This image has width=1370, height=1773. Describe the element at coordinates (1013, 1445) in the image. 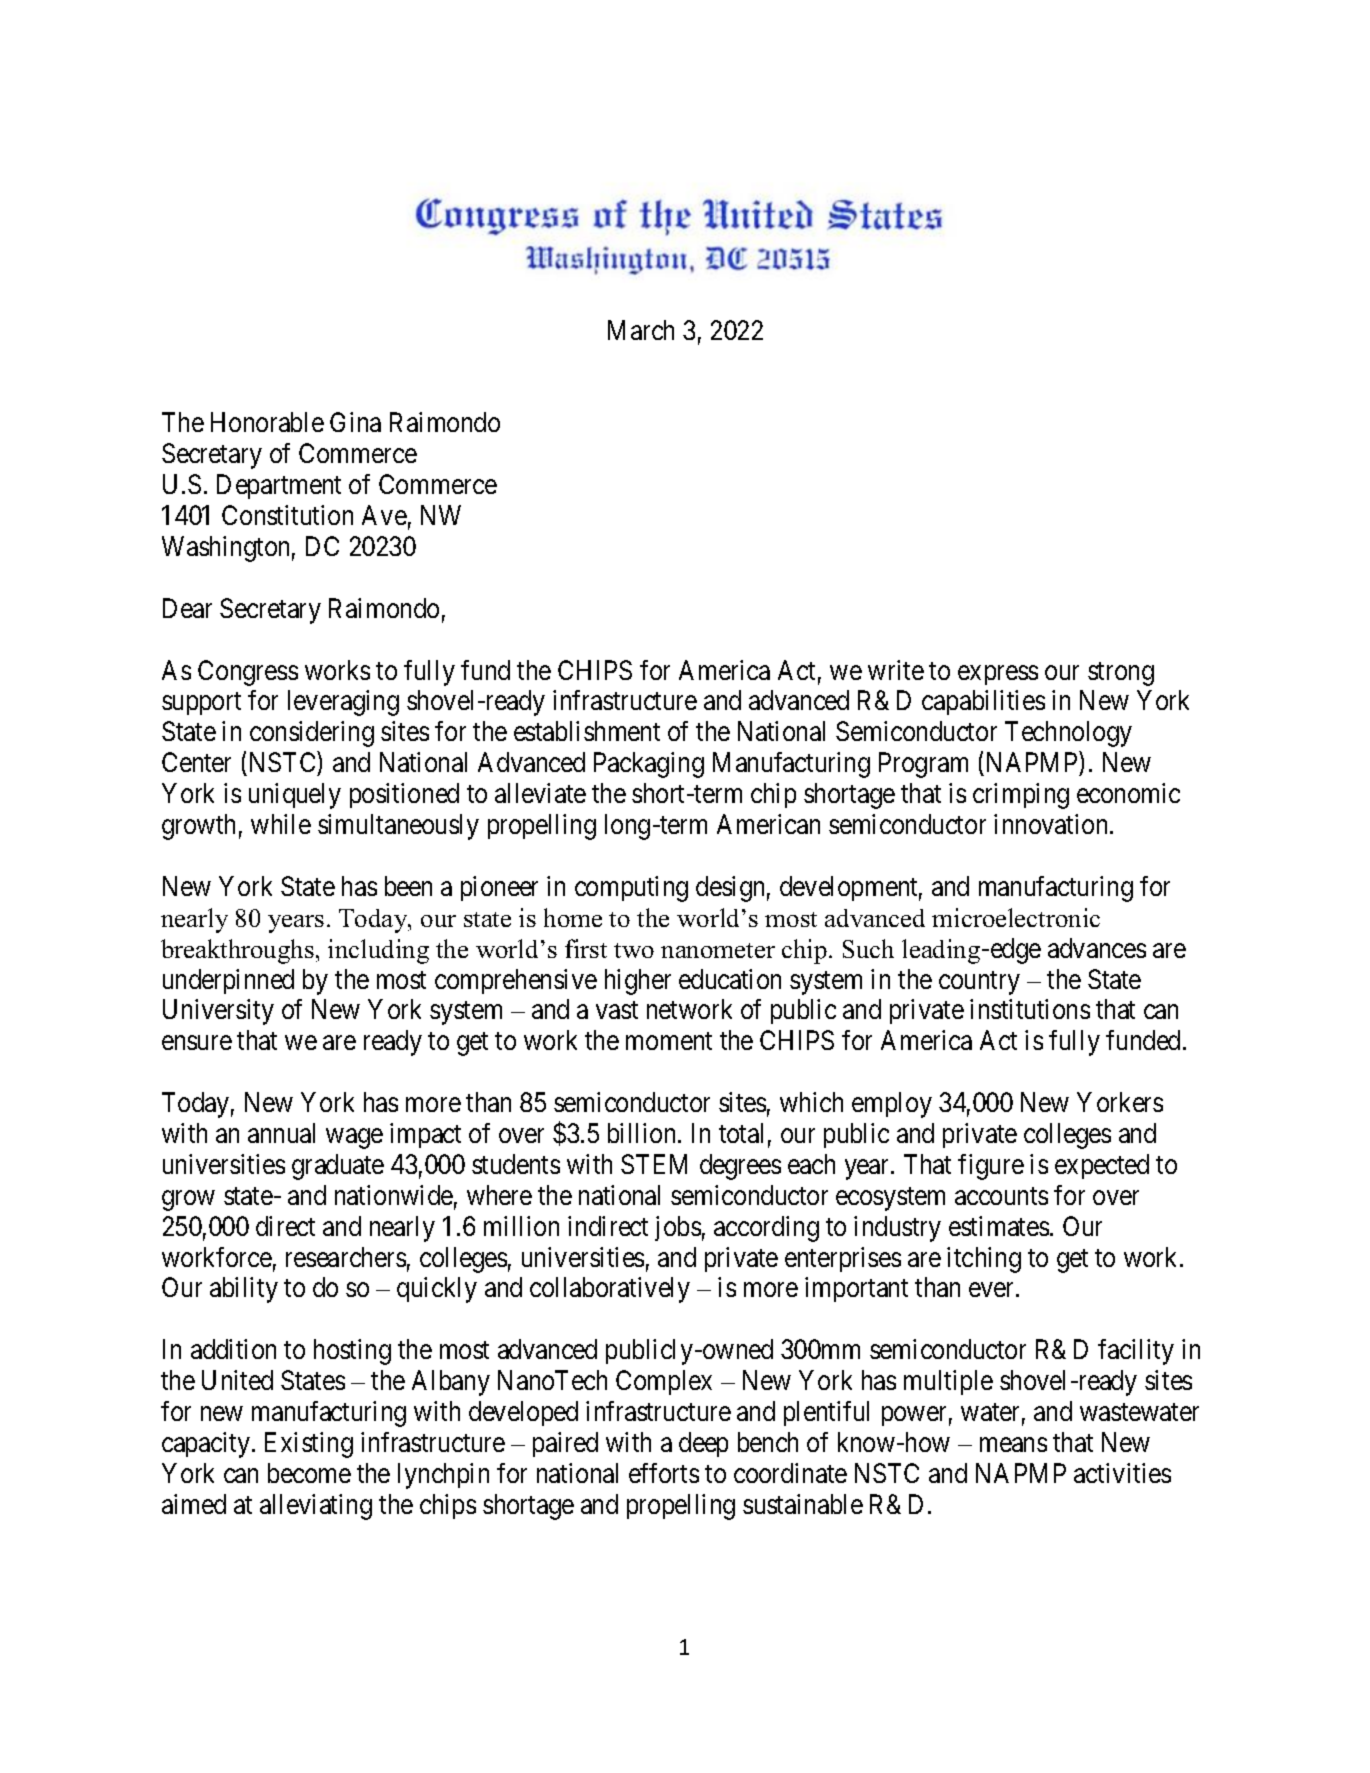

I see `means` at that location.
